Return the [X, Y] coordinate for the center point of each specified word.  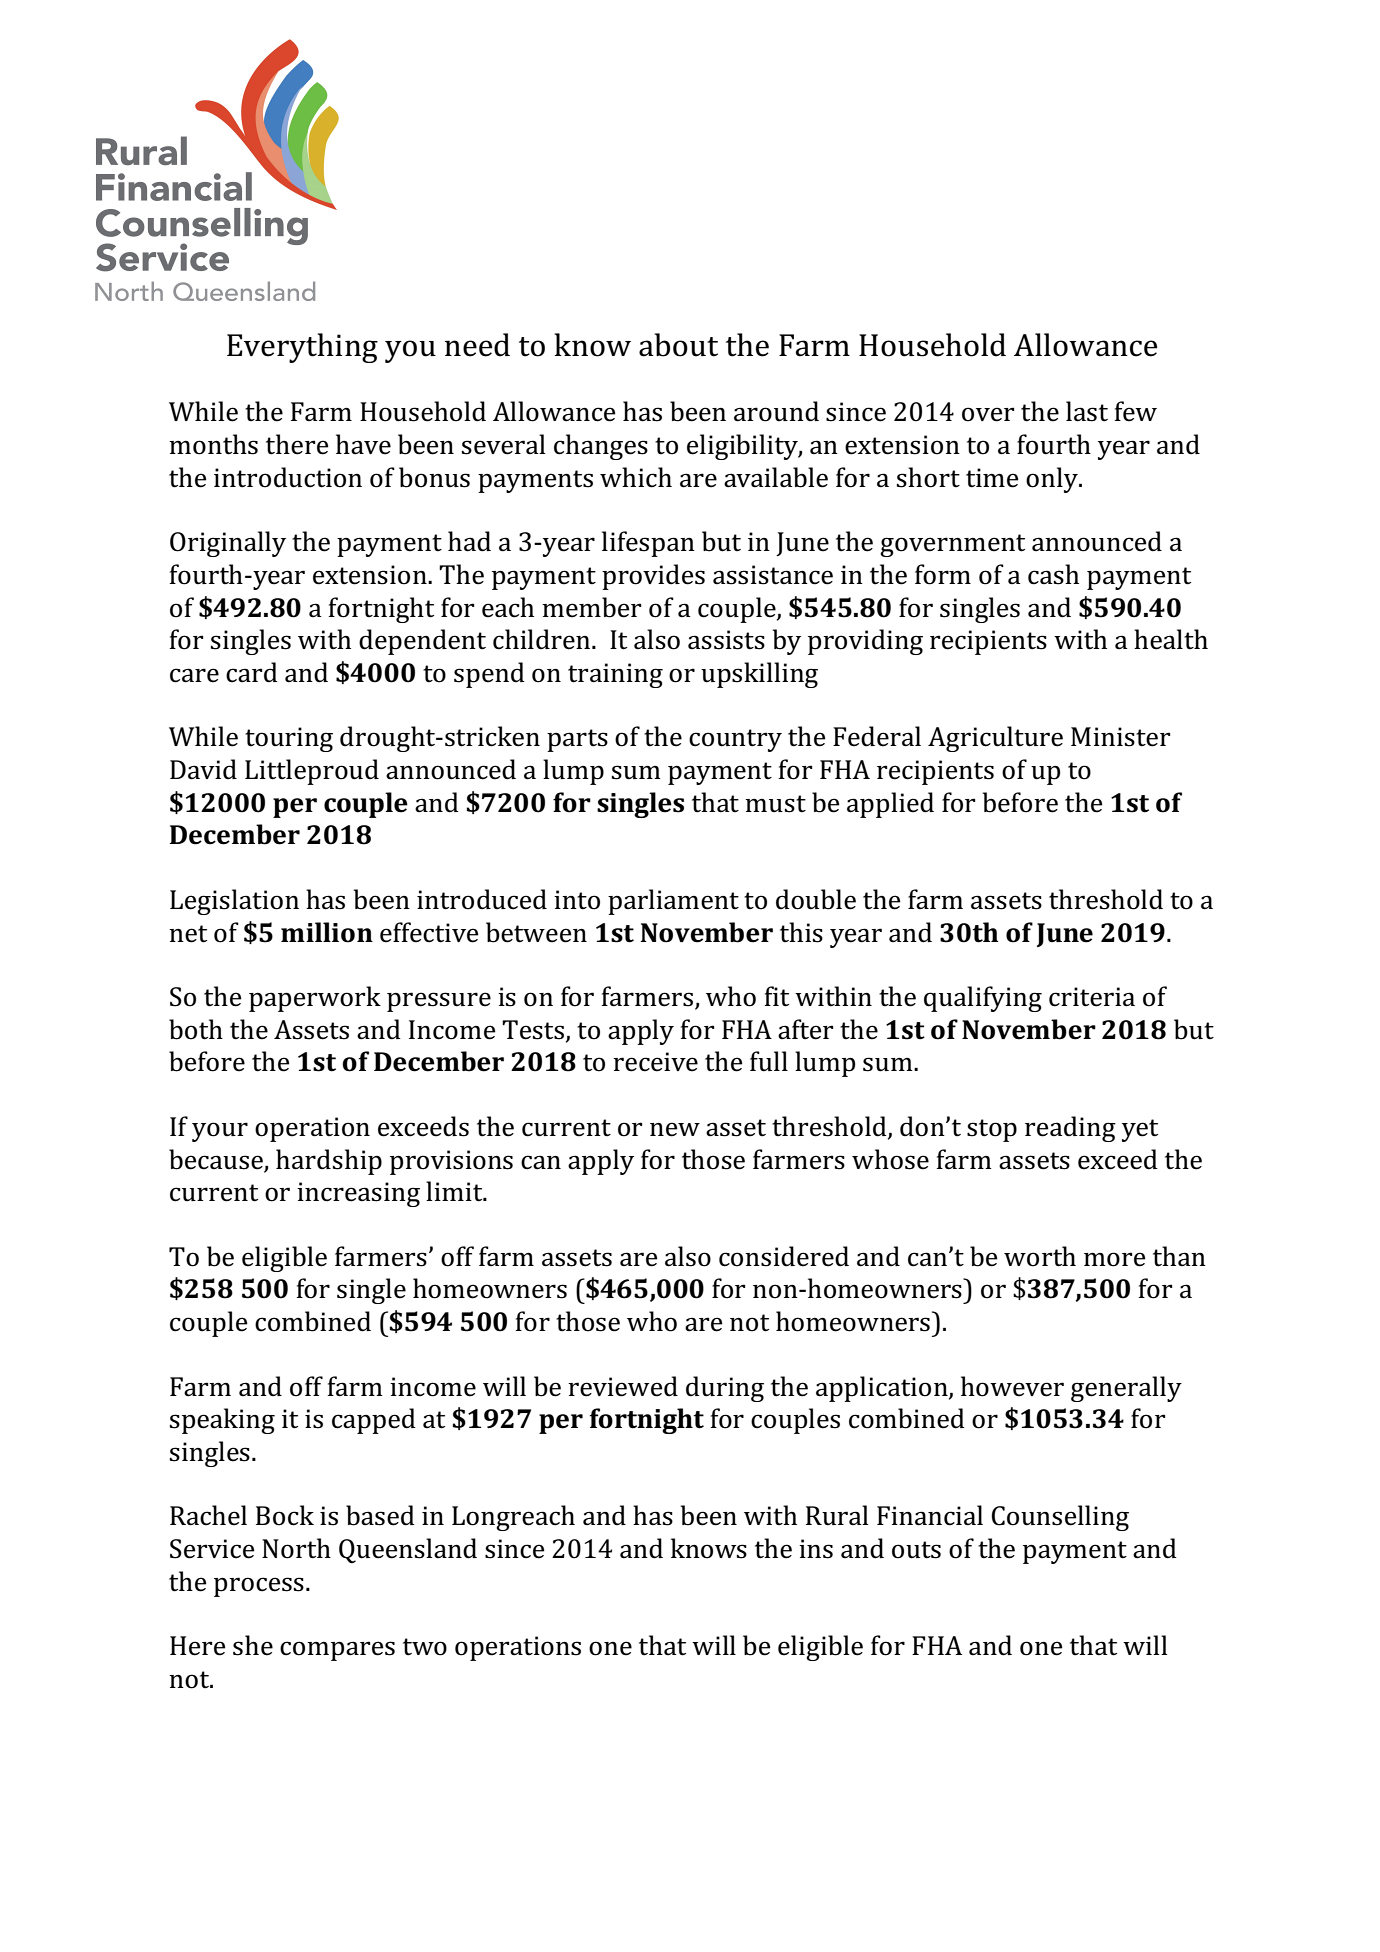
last [1087, 411]
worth [1040, 1256]
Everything [302, 348]
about [678, 345]
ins [816, 1549]
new [675, 1129]
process [259, 1587]
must [775, 804]
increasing [358, 1194]
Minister [1120, 737]
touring [289, 739]
